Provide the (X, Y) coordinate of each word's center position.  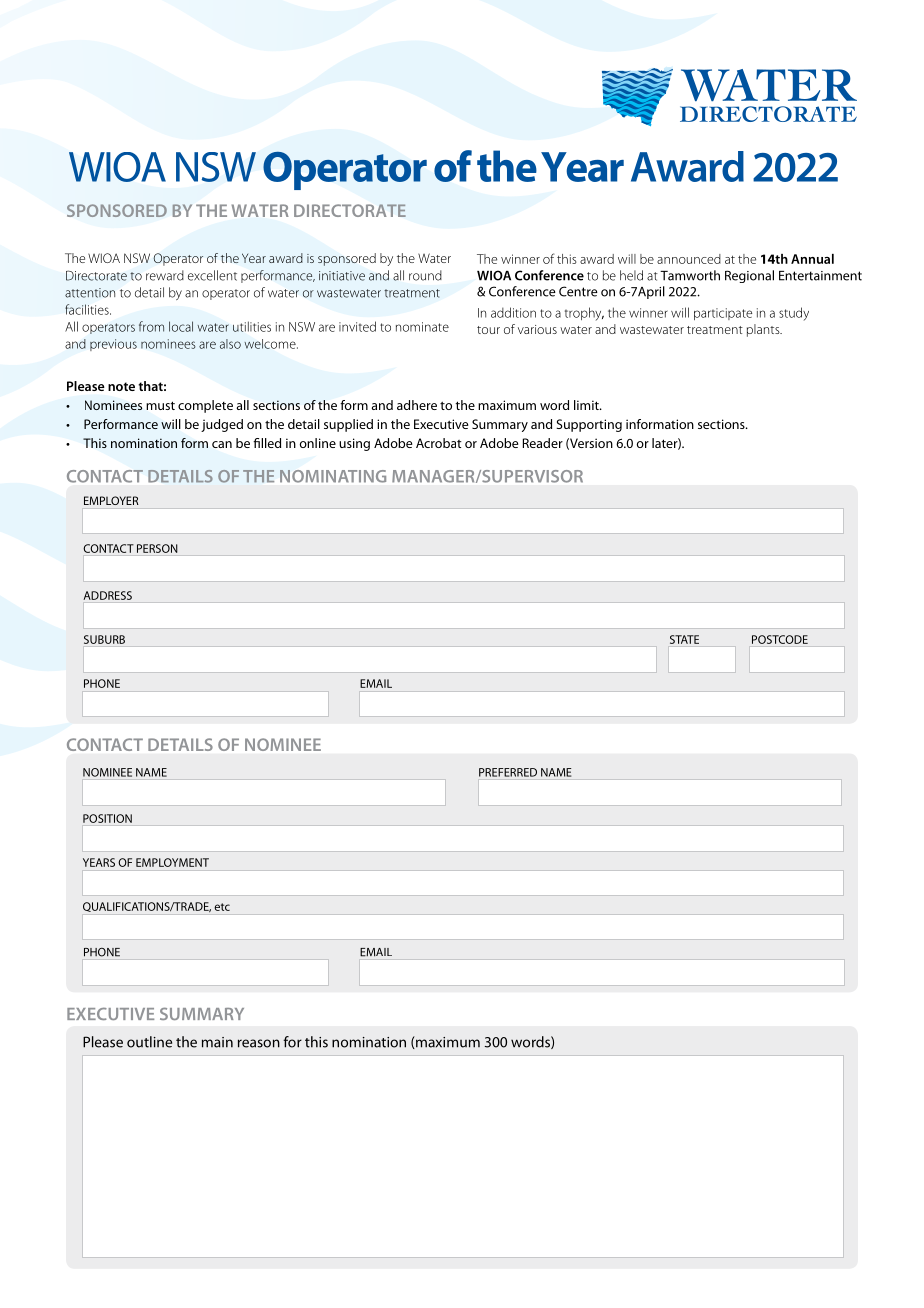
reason (259, 1043)
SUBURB (104, 639)
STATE (684, 639)
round (425, 275)
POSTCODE (780, 639)
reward (165, 275)
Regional (749, 276)
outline (149, 1042)
